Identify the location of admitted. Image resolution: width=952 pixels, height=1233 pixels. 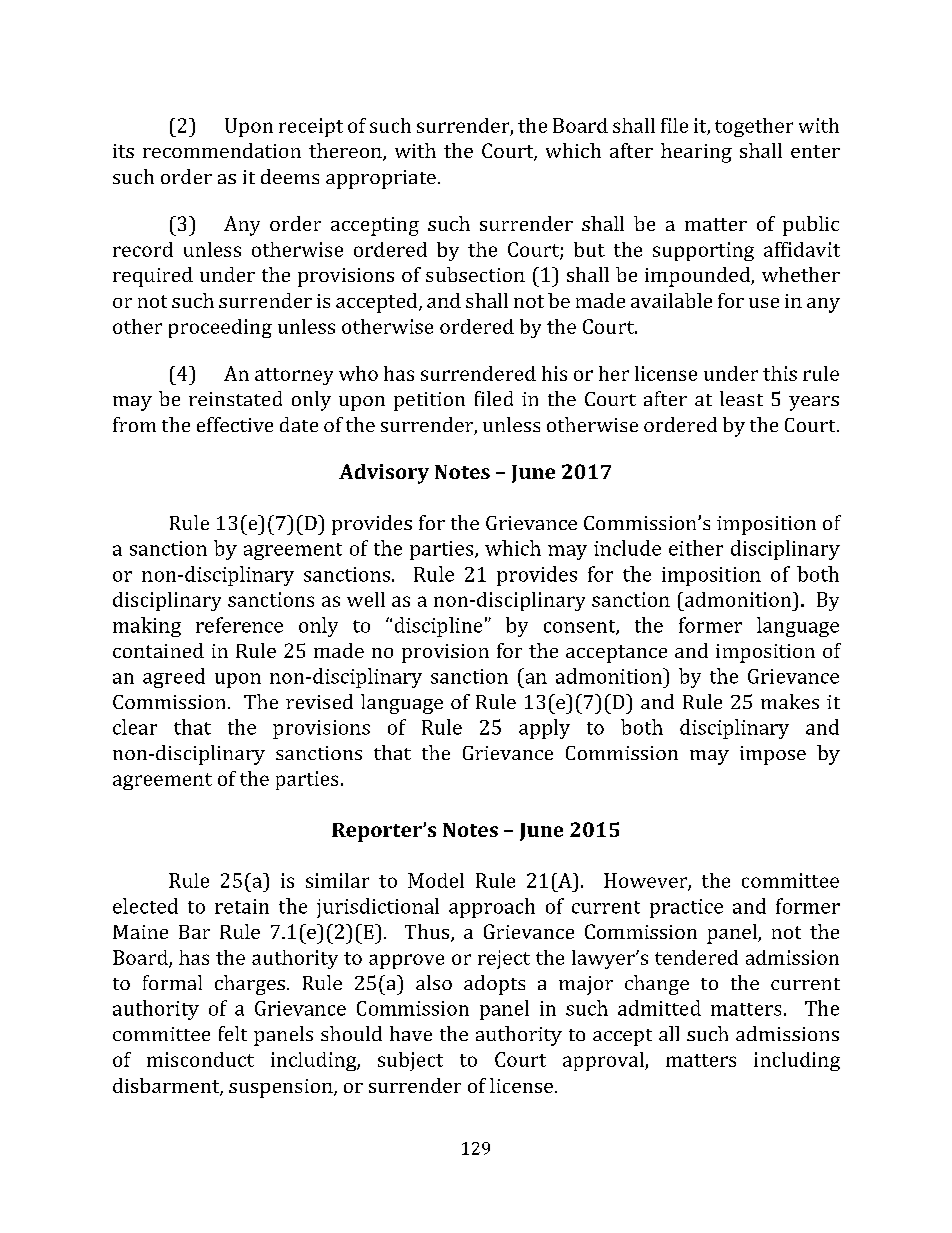
(659, 1008).
